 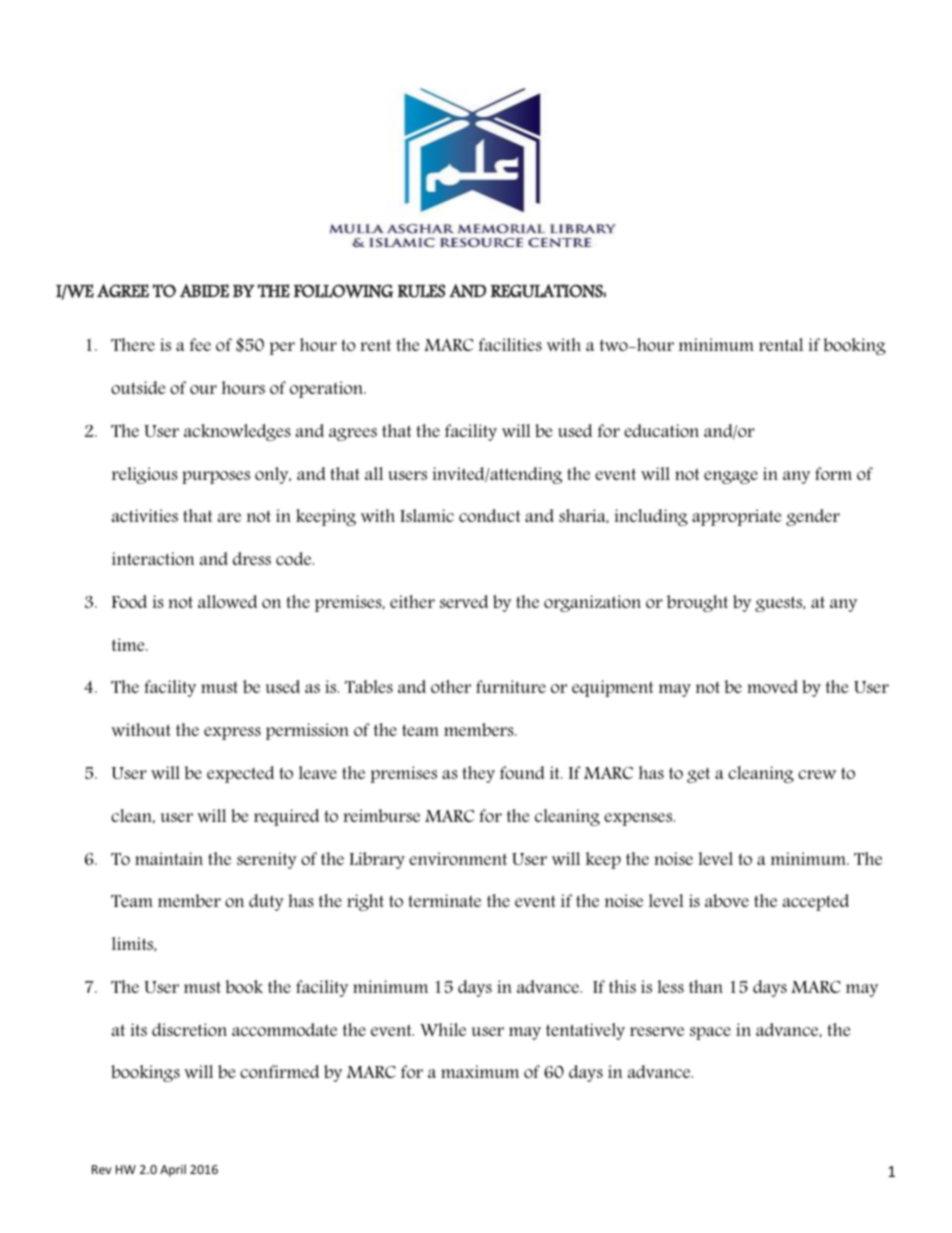 I want to click on April, so click(x=173, y=1170).
